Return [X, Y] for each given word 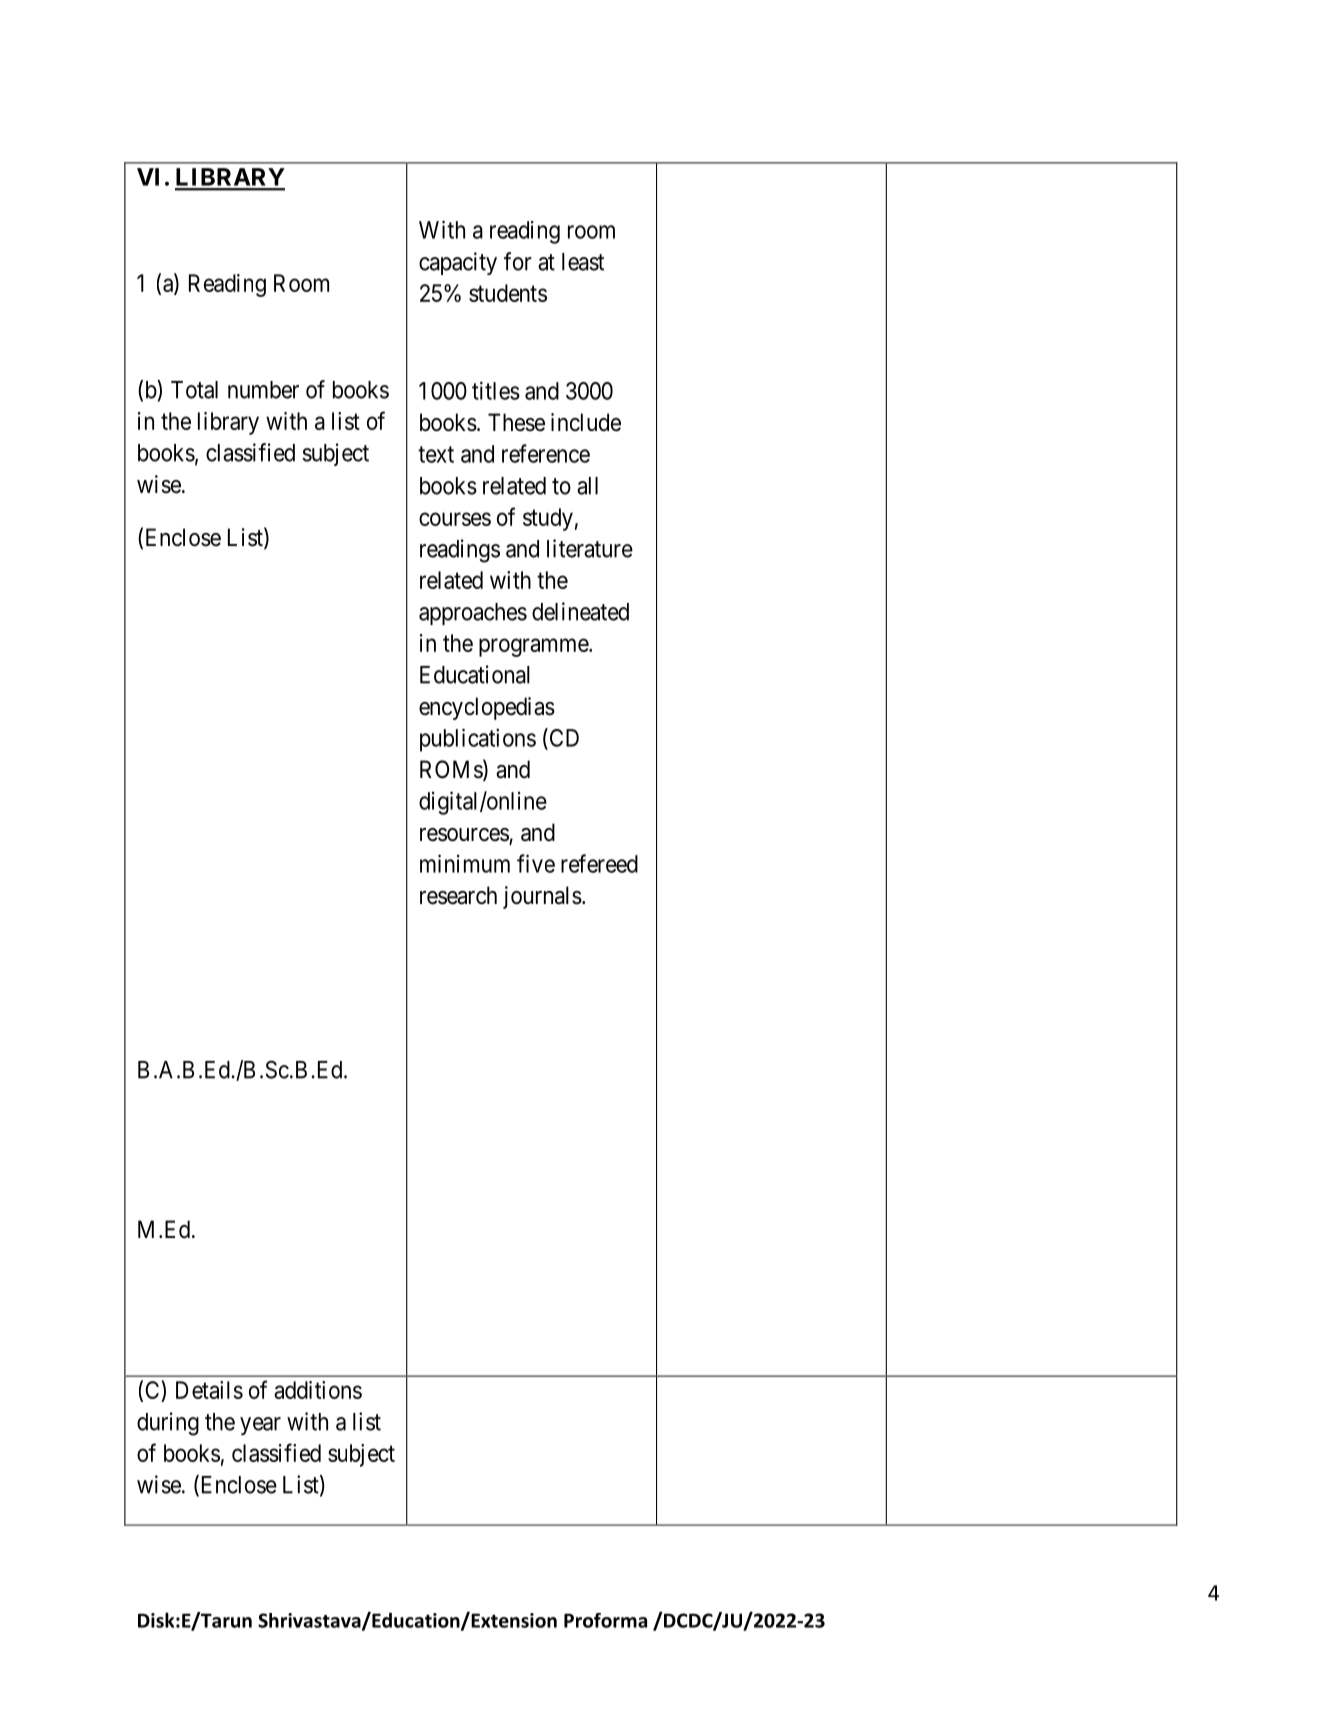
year [260, 1426]
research [458, 895]
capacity [458, 263]
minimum [465, 863]
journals [542, 897]
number [263, 390]
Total [194, 390]
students [508, 293]
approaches [473, 614]
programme [534, 647]
